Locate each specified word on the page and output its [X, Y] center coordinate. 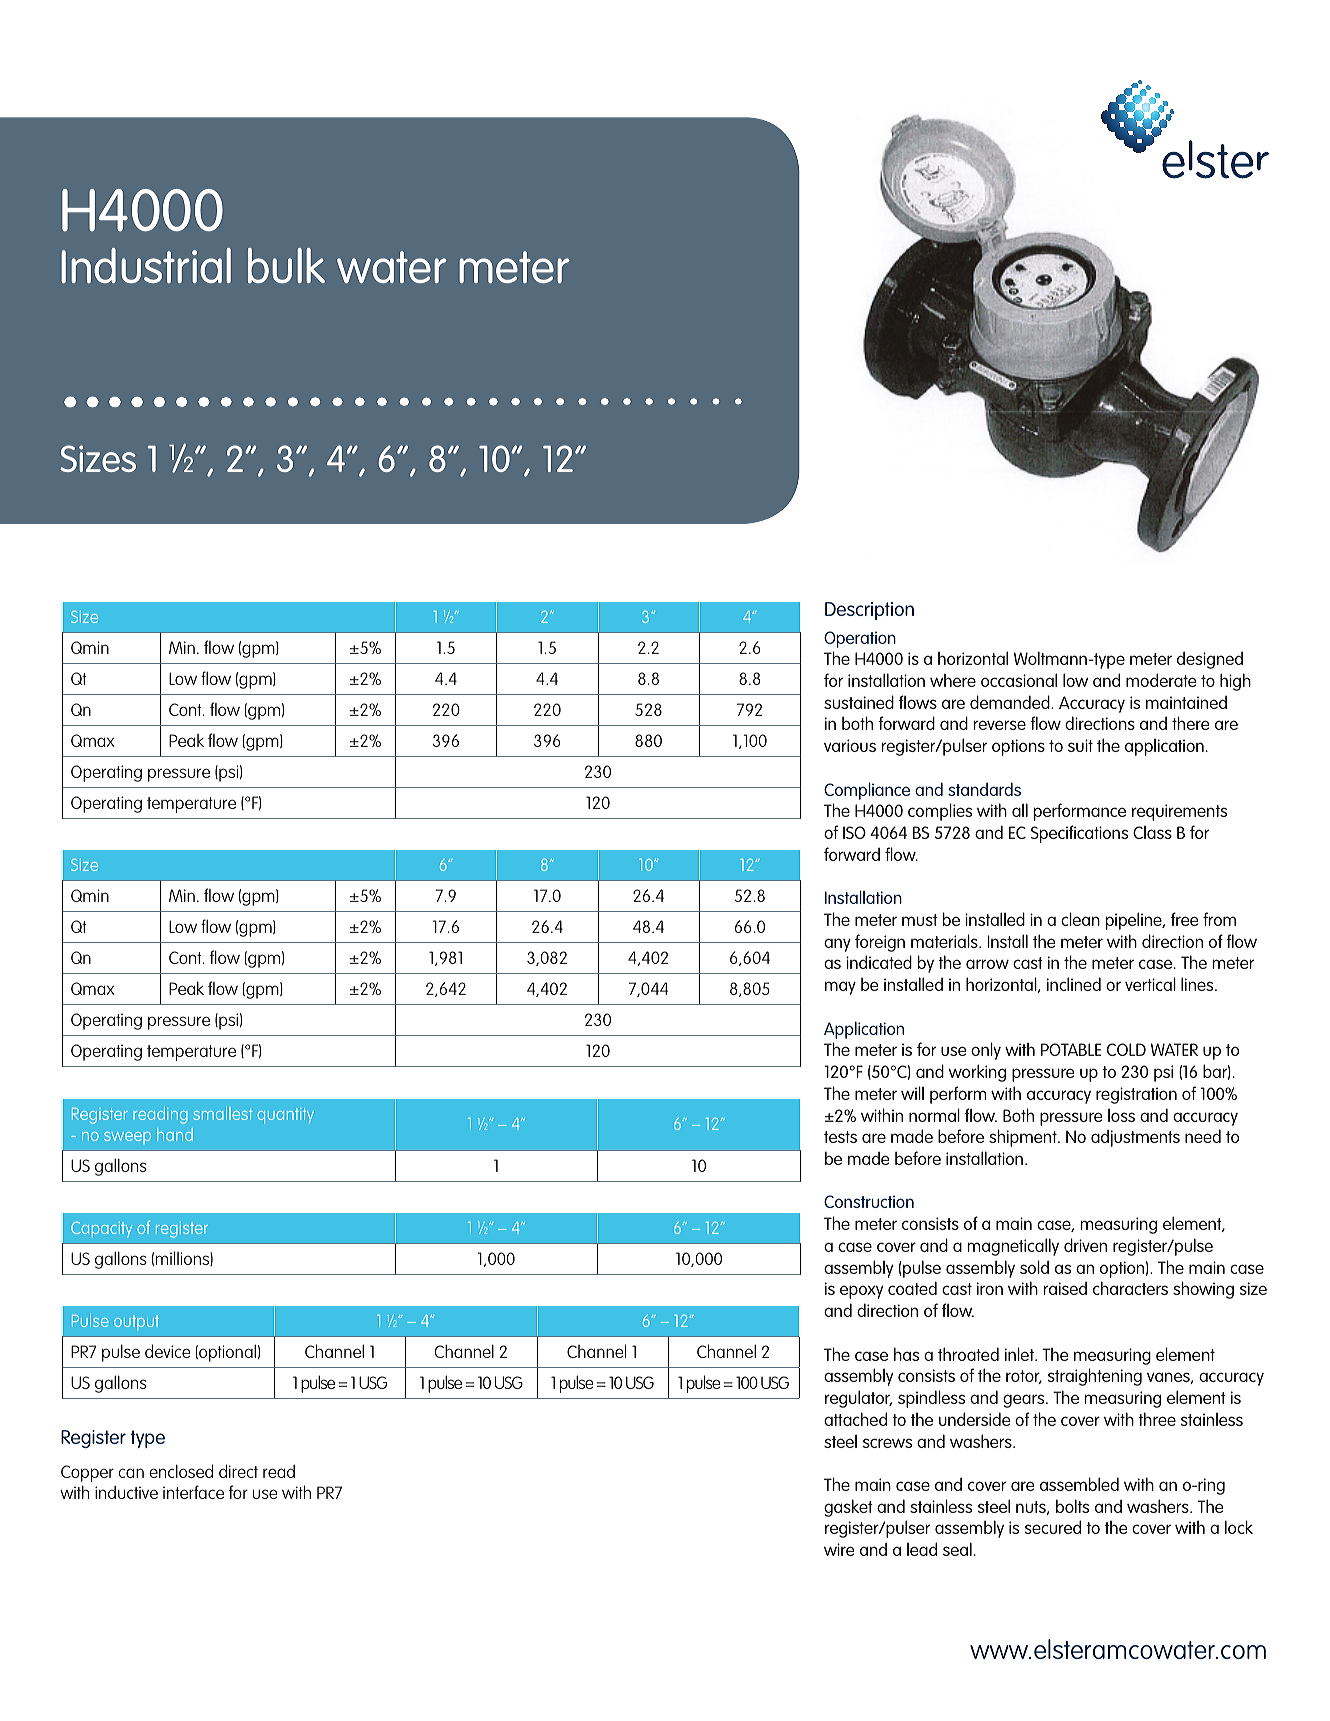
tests [840, 1137]
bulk [286, 265]
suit [1080, 745]
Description [869, 611]
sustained [859, 702]
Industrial [146, 265]
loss [1121, 1115]
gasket [848, 1508]
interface [193, 1492]
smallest [222, 1113]
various [850, 745]
